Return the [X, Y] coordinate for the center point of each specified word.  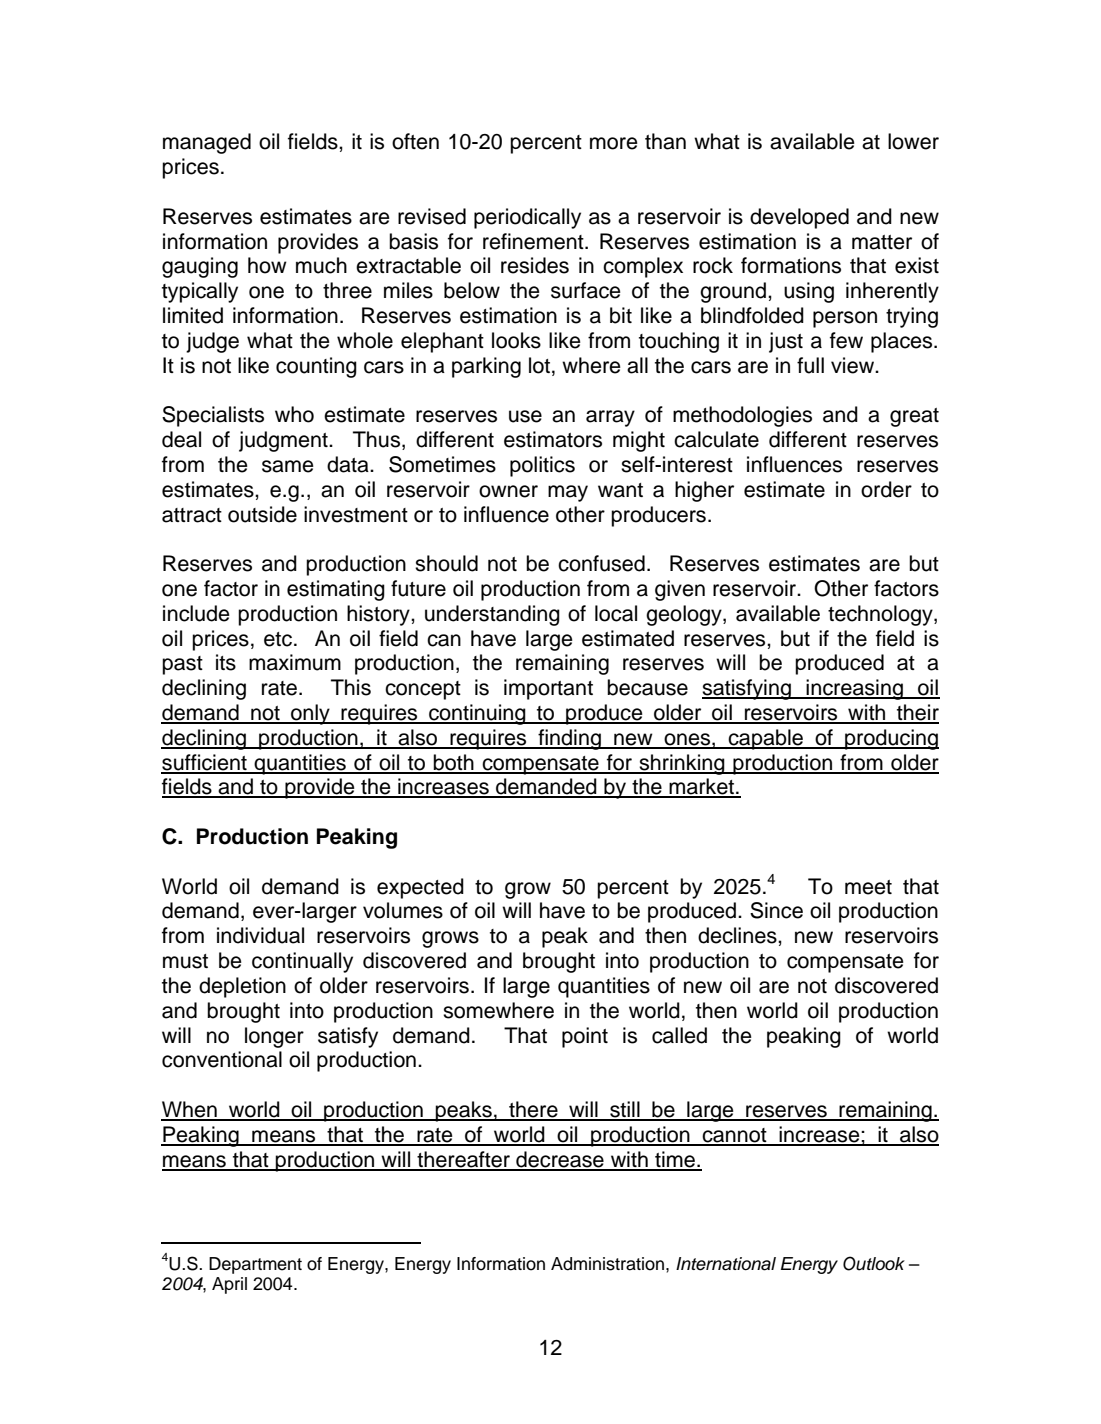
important [548, 689]
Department [255, 1265]
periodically [527, 218]
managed [207, 143]
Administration [609, 1264]
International [726, 1264]
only [310, 714]
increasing [855, 689]
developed [799, 218]
